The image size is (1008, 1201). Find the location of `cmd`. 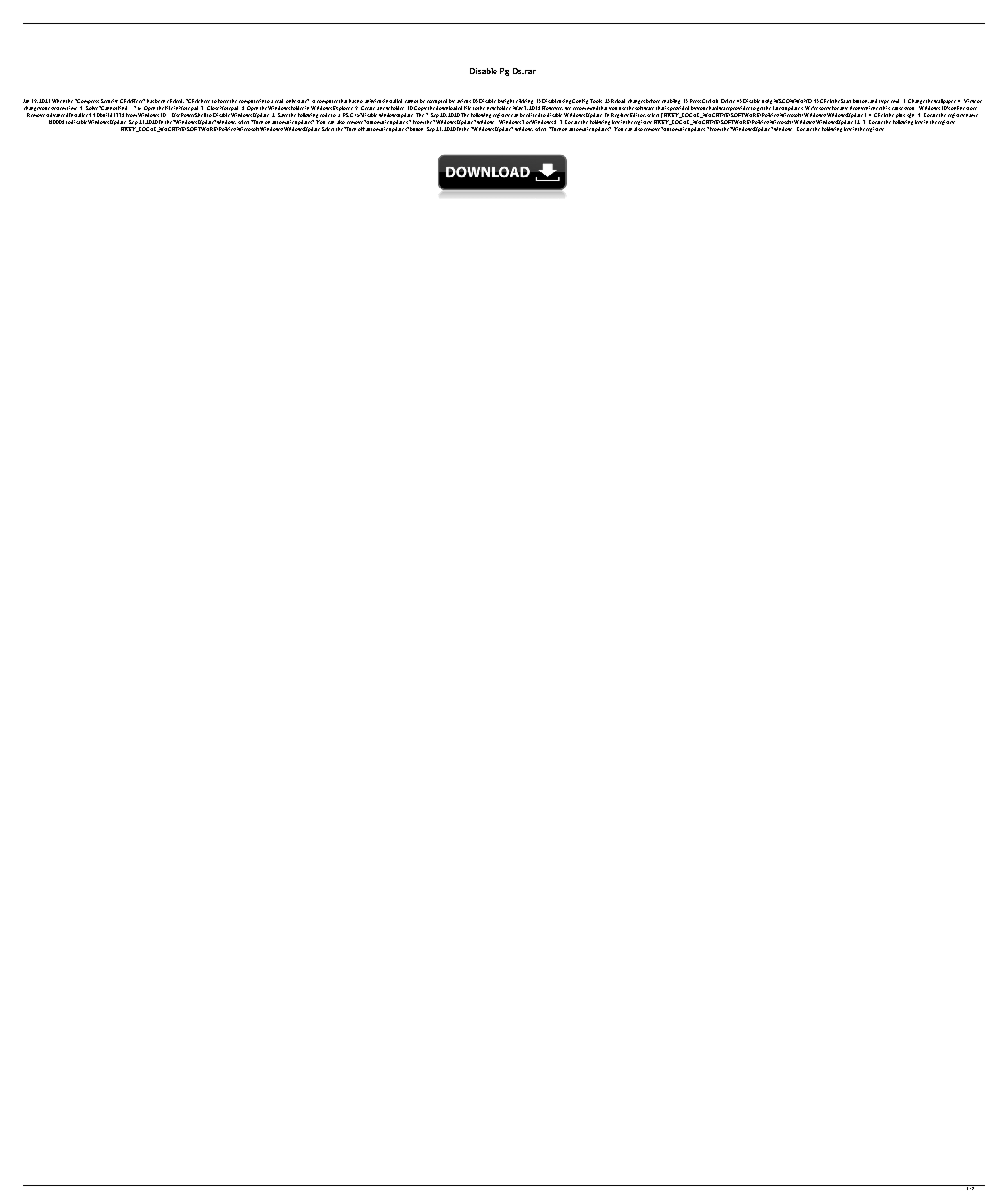

cmd is located at coordinates (895, 101).
